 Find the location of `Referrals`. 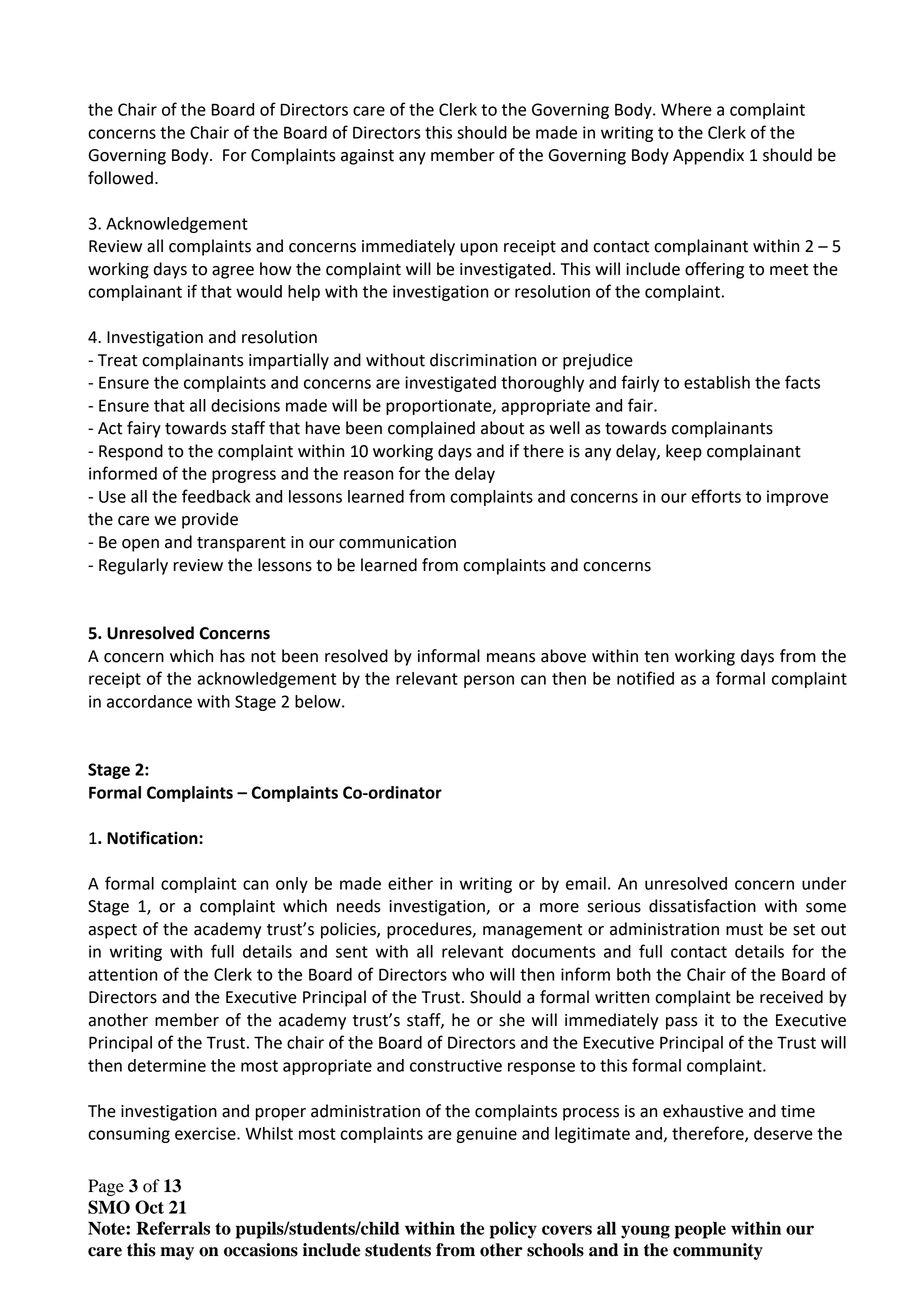

Referrals is located at coordinates (173, 1228).
